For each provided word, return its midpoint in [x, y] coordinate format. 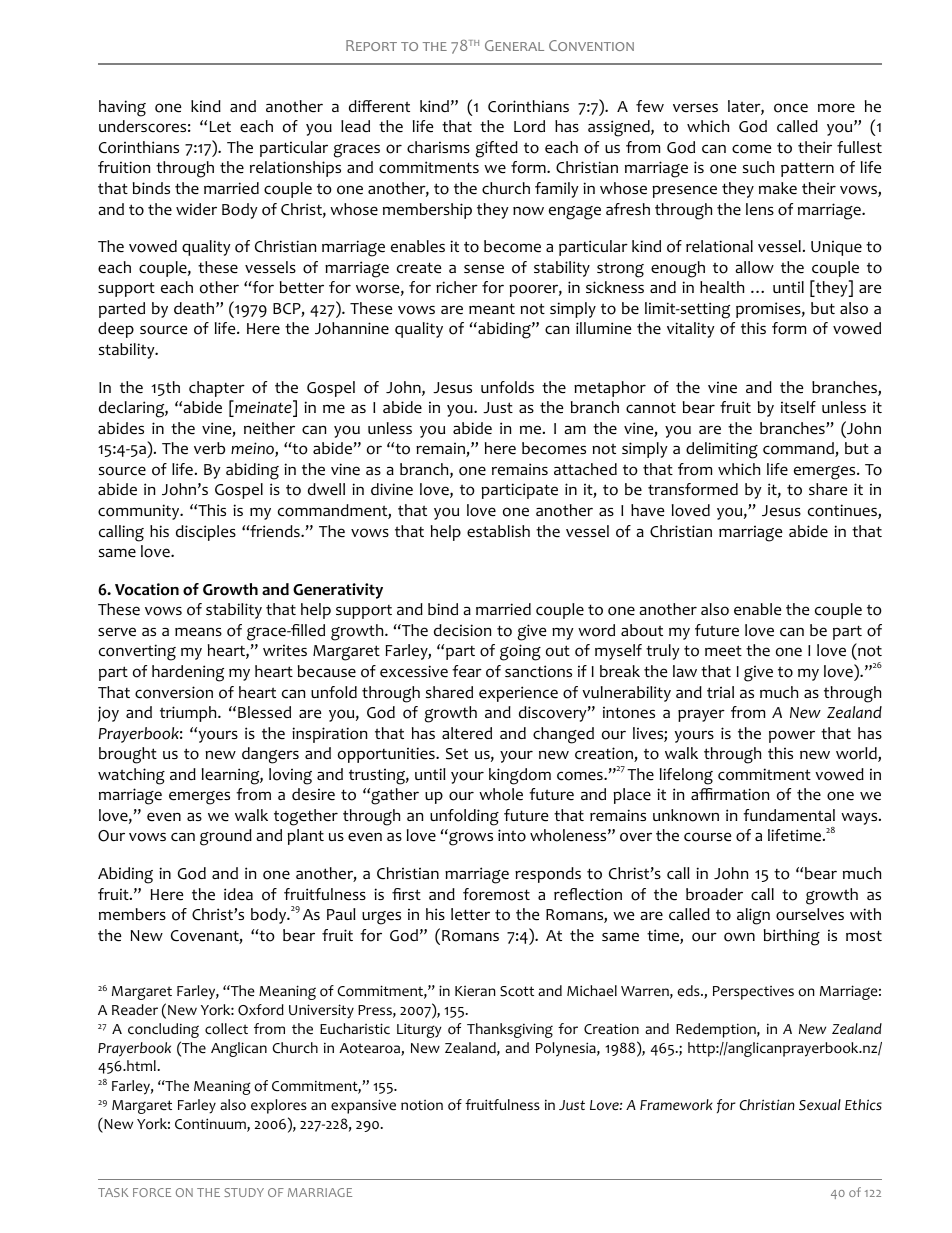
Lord [529, 126]
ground [226, 837]
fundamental [789, 815]
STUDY [244, 1192]
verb [209, 448]
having [122, 108]
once [791, 108]
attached [585, 469]
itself [798, 407]
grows [471, 839]
